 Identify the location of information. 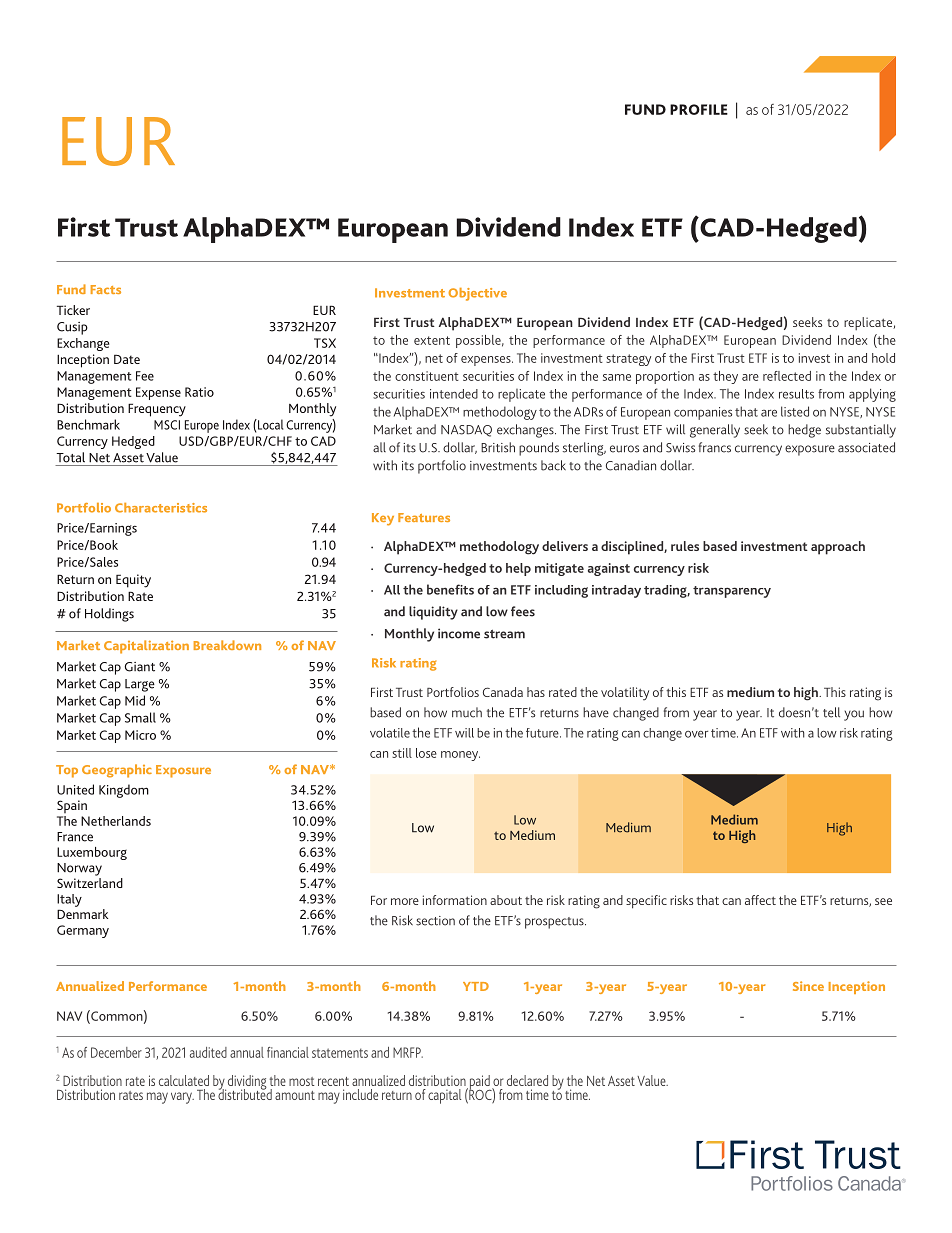
(455, 900).
